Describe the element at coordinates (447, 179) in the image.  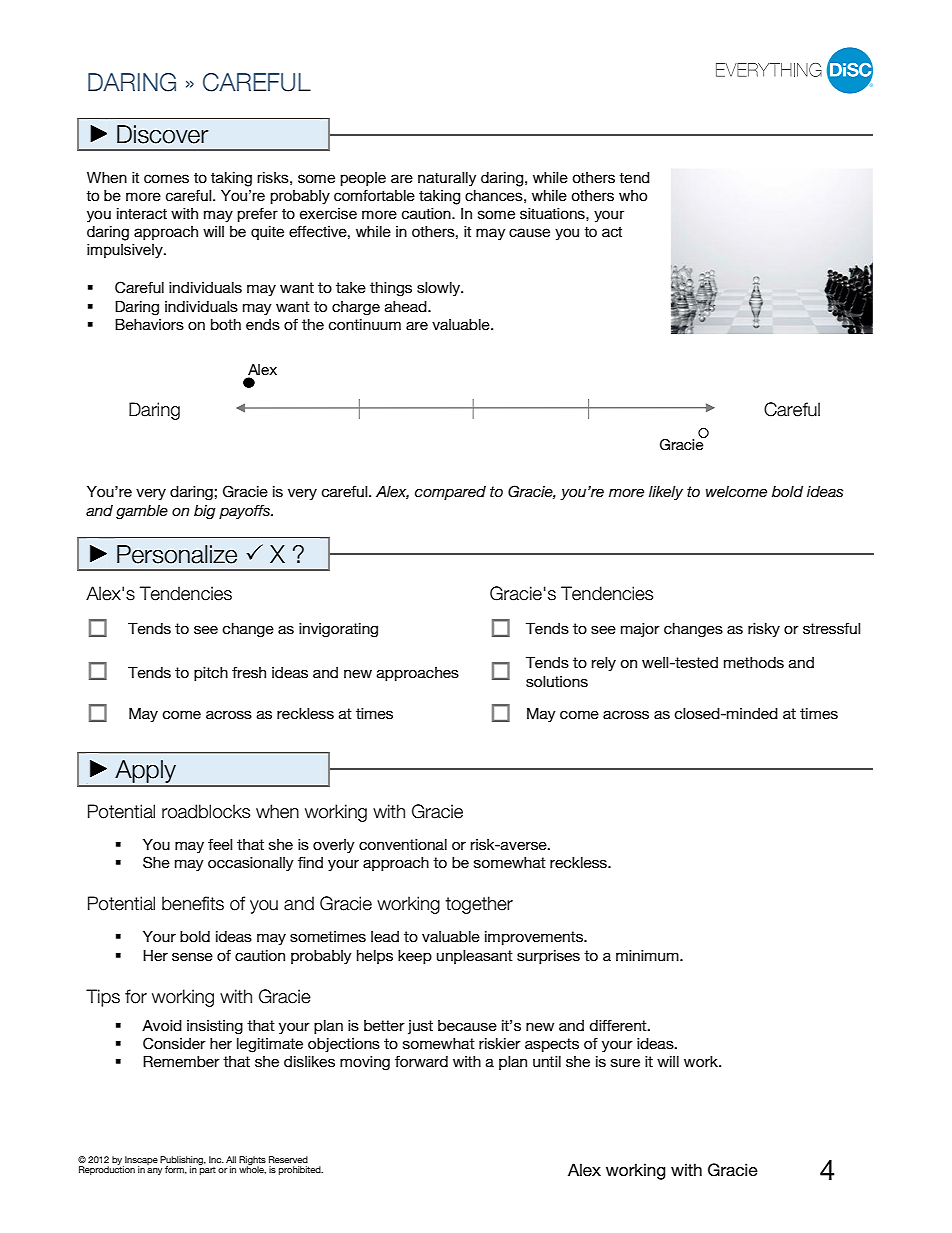
I see `naturally` at that location.
